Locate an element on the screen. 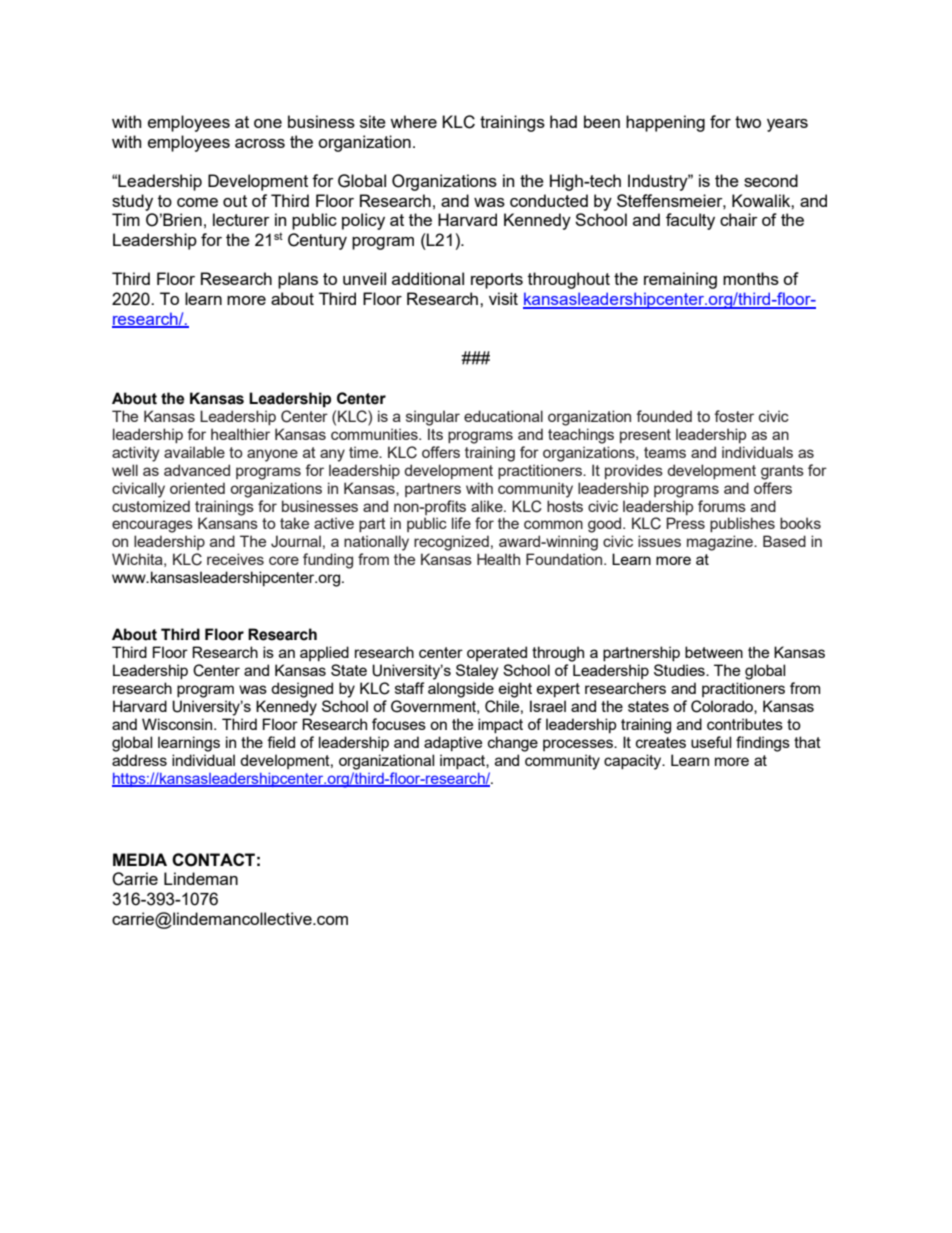 The image size is (952, 1233). available is located at coordinates (194, 452).
